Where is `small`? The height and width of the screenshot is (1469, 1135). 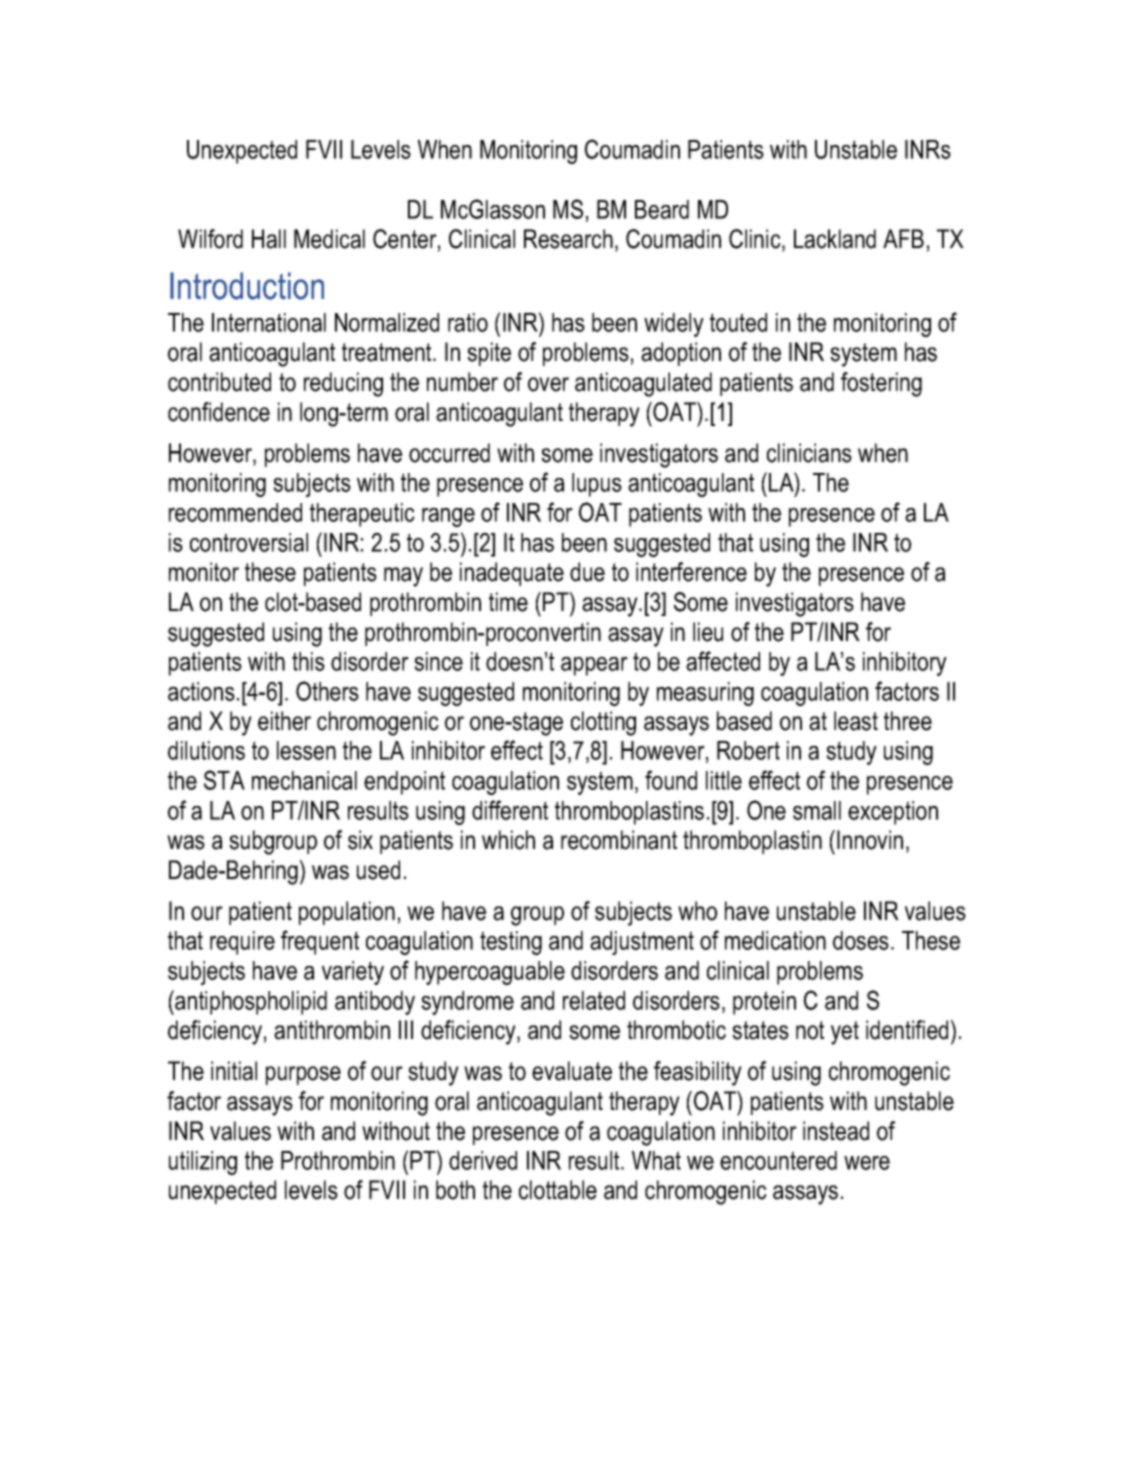
small is located at coordinates (817, 810).
